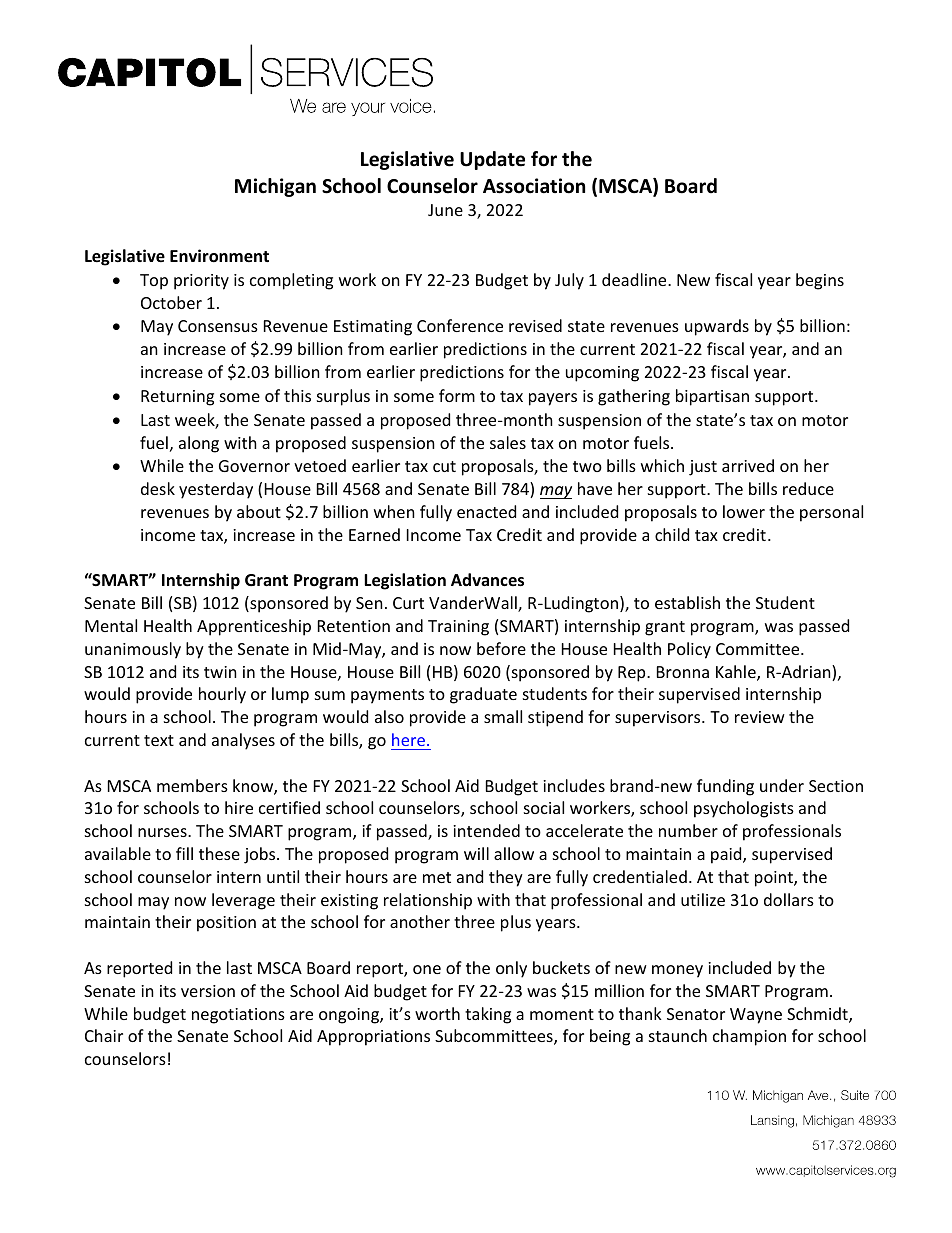  Describe the element at coordinates (254, 627) in the image. I see `Apprenticeship` at that location.
